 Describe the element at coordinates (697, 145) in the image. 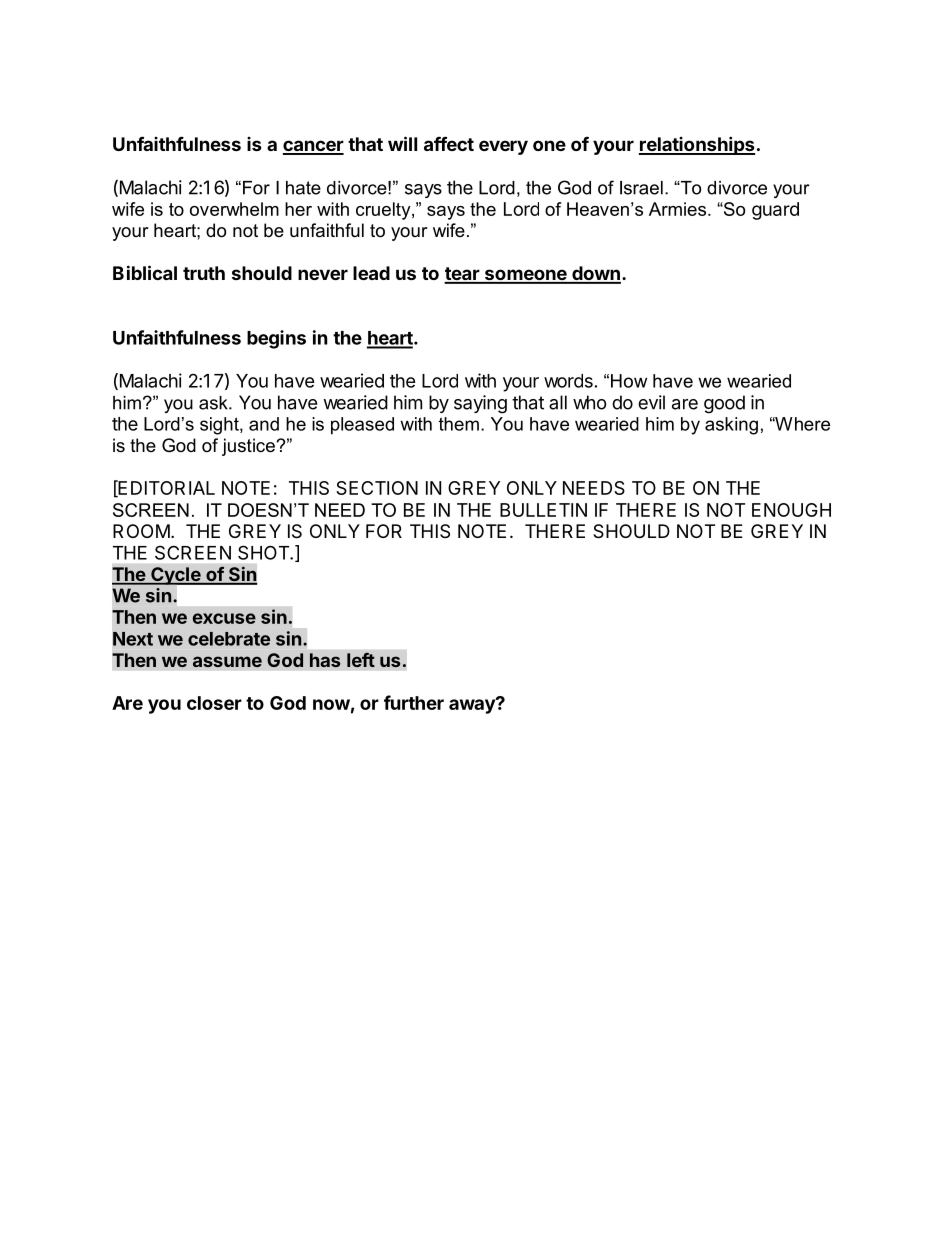

I see `relationships` at that location.
